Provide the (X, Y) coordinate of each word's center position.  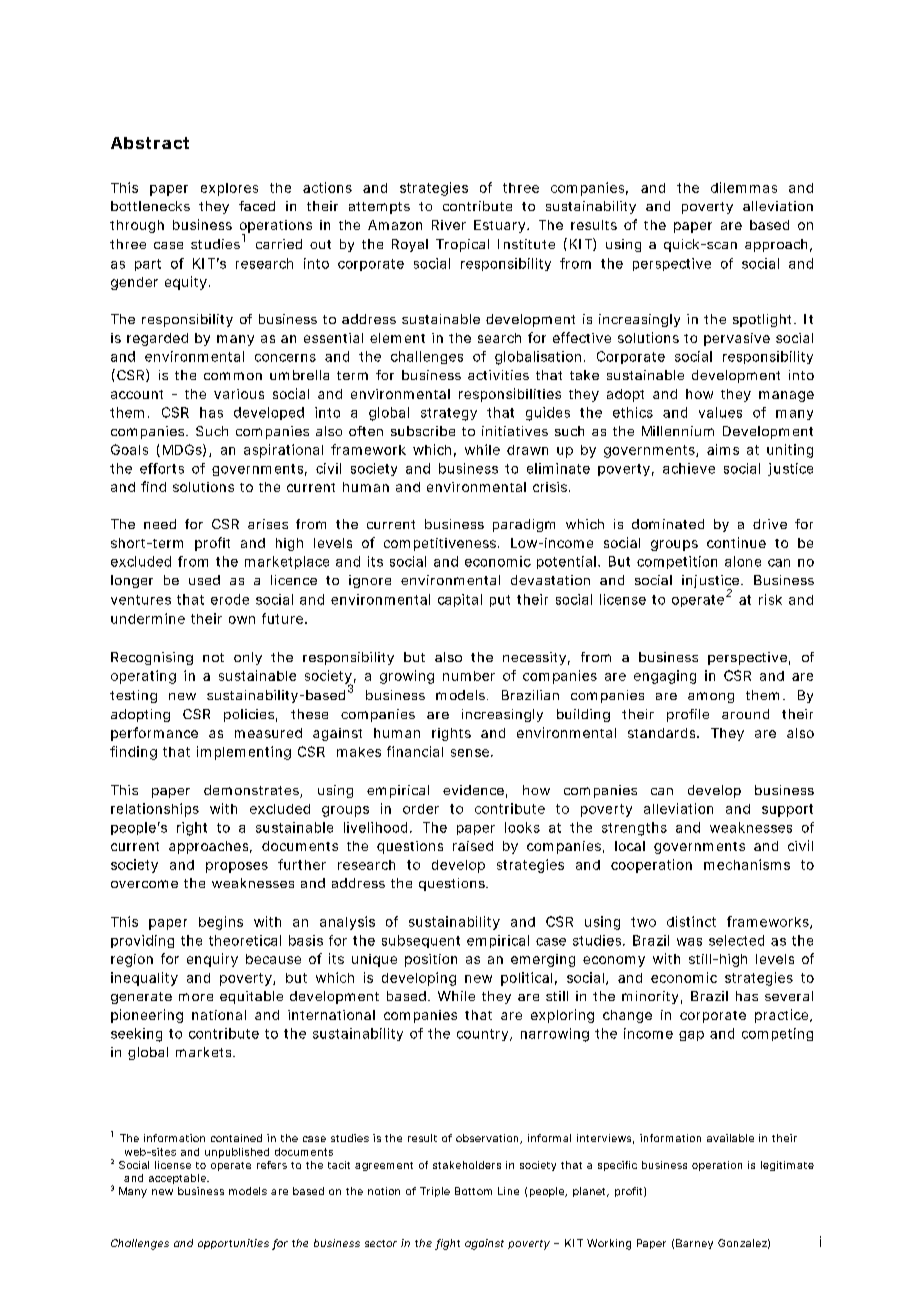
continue (736, 542)
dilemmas (744, 187)
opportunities (233, 1244)
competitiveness (441, 544)
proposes (237, 867)
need (160, 524)
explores (229, 189)
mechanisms (747, 864)
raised (473, 846)
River (449, 225)
